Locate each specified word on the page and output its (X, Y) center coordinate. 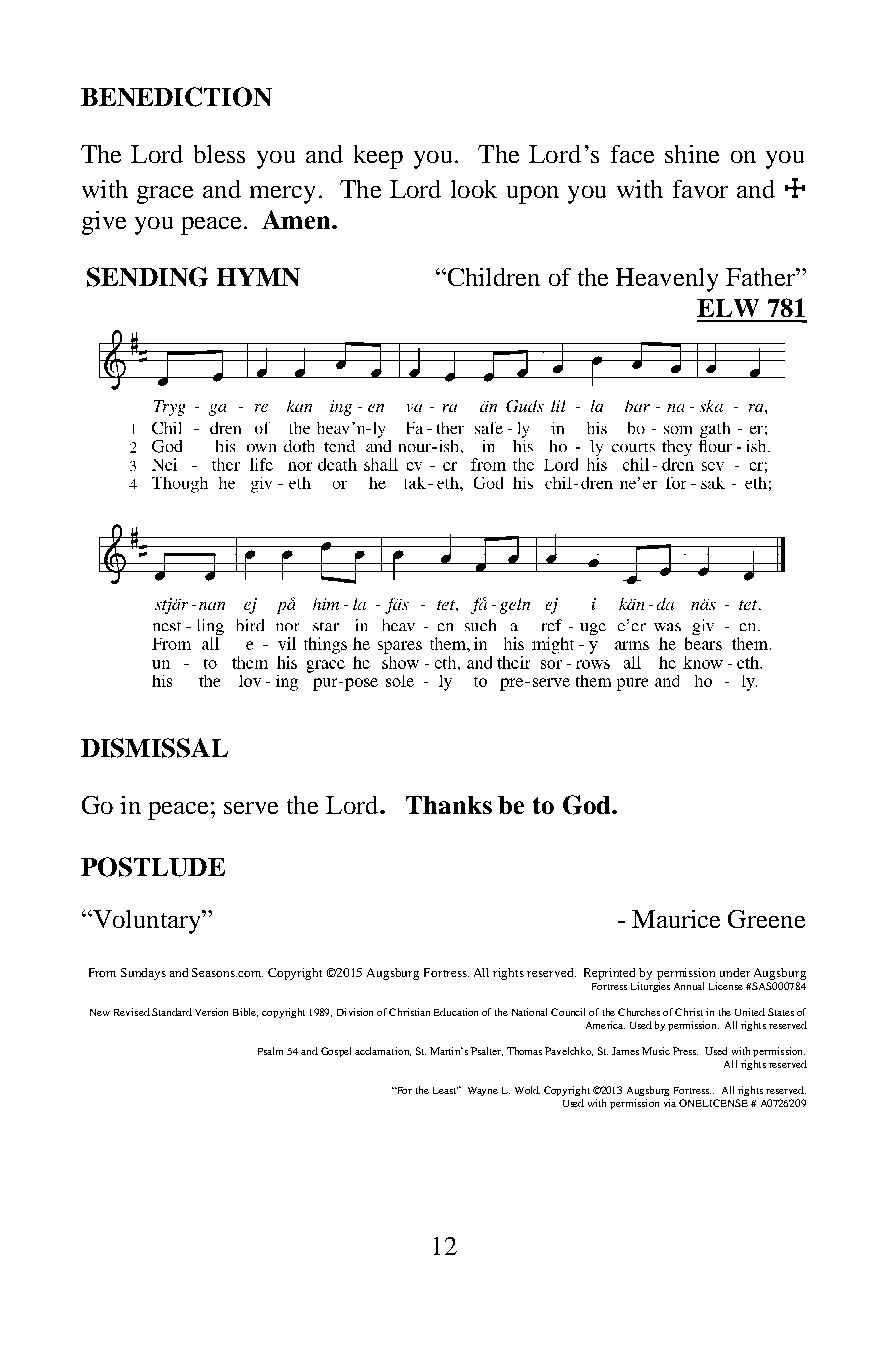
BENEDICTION (176, 97)
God (588, 805)
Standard (172, 1012)
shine (692, 154)
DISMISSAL (154, 748)
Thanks (449, 805)
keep (378, 157)
